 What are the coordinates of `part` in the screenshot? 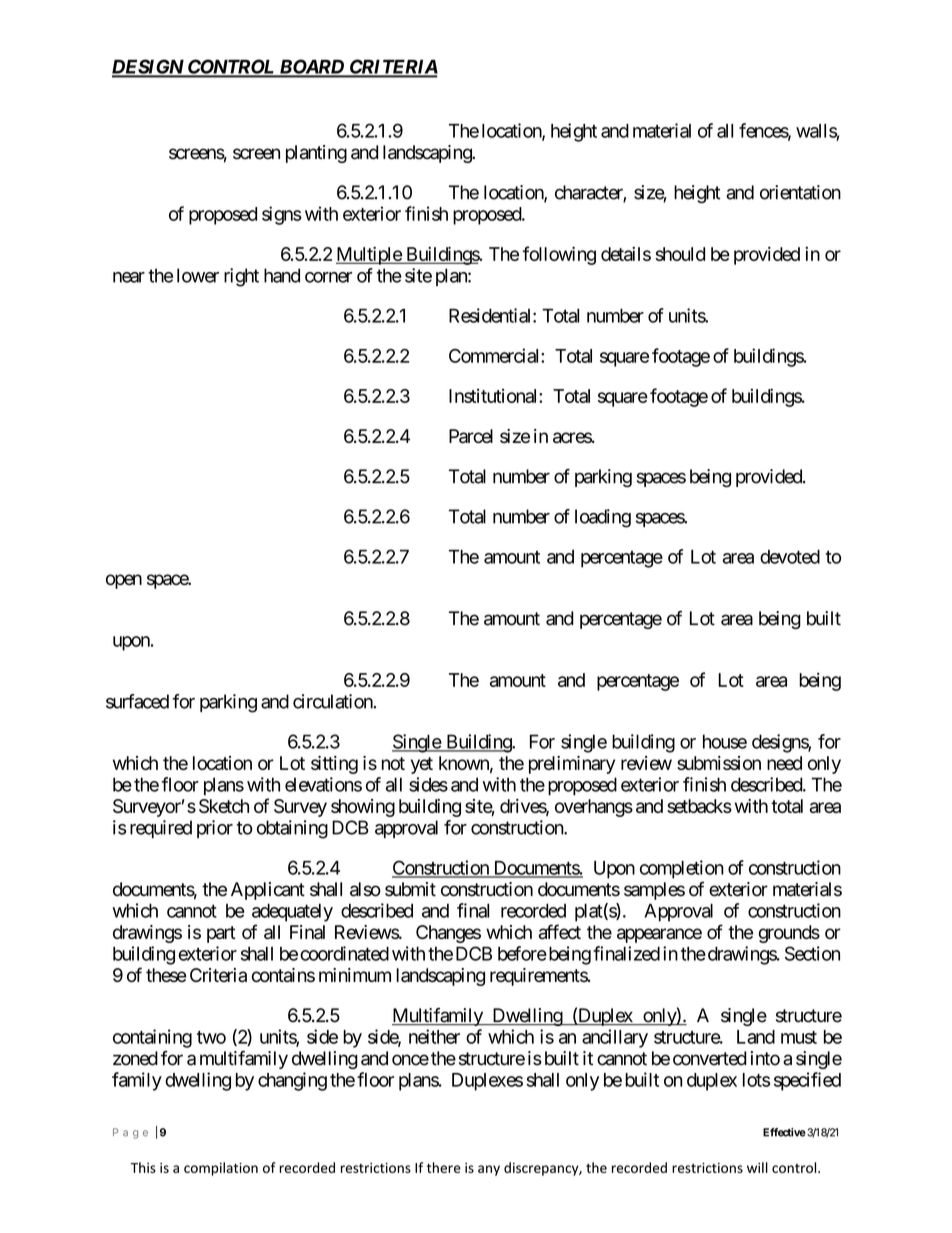 It's located at (221, 934).
